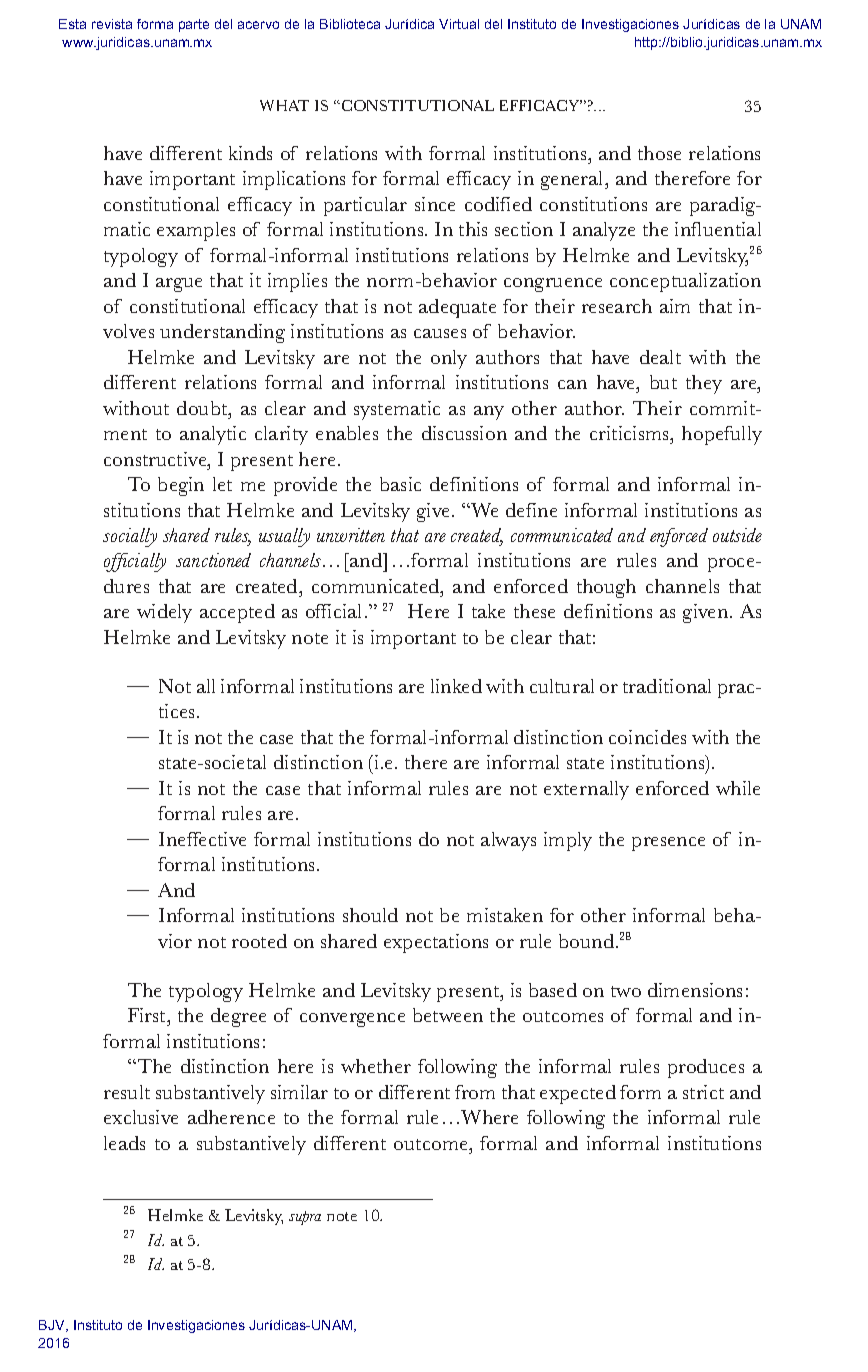  Describe the element at coordinates (660, 357) in the page. I see `dealt` at that location.
